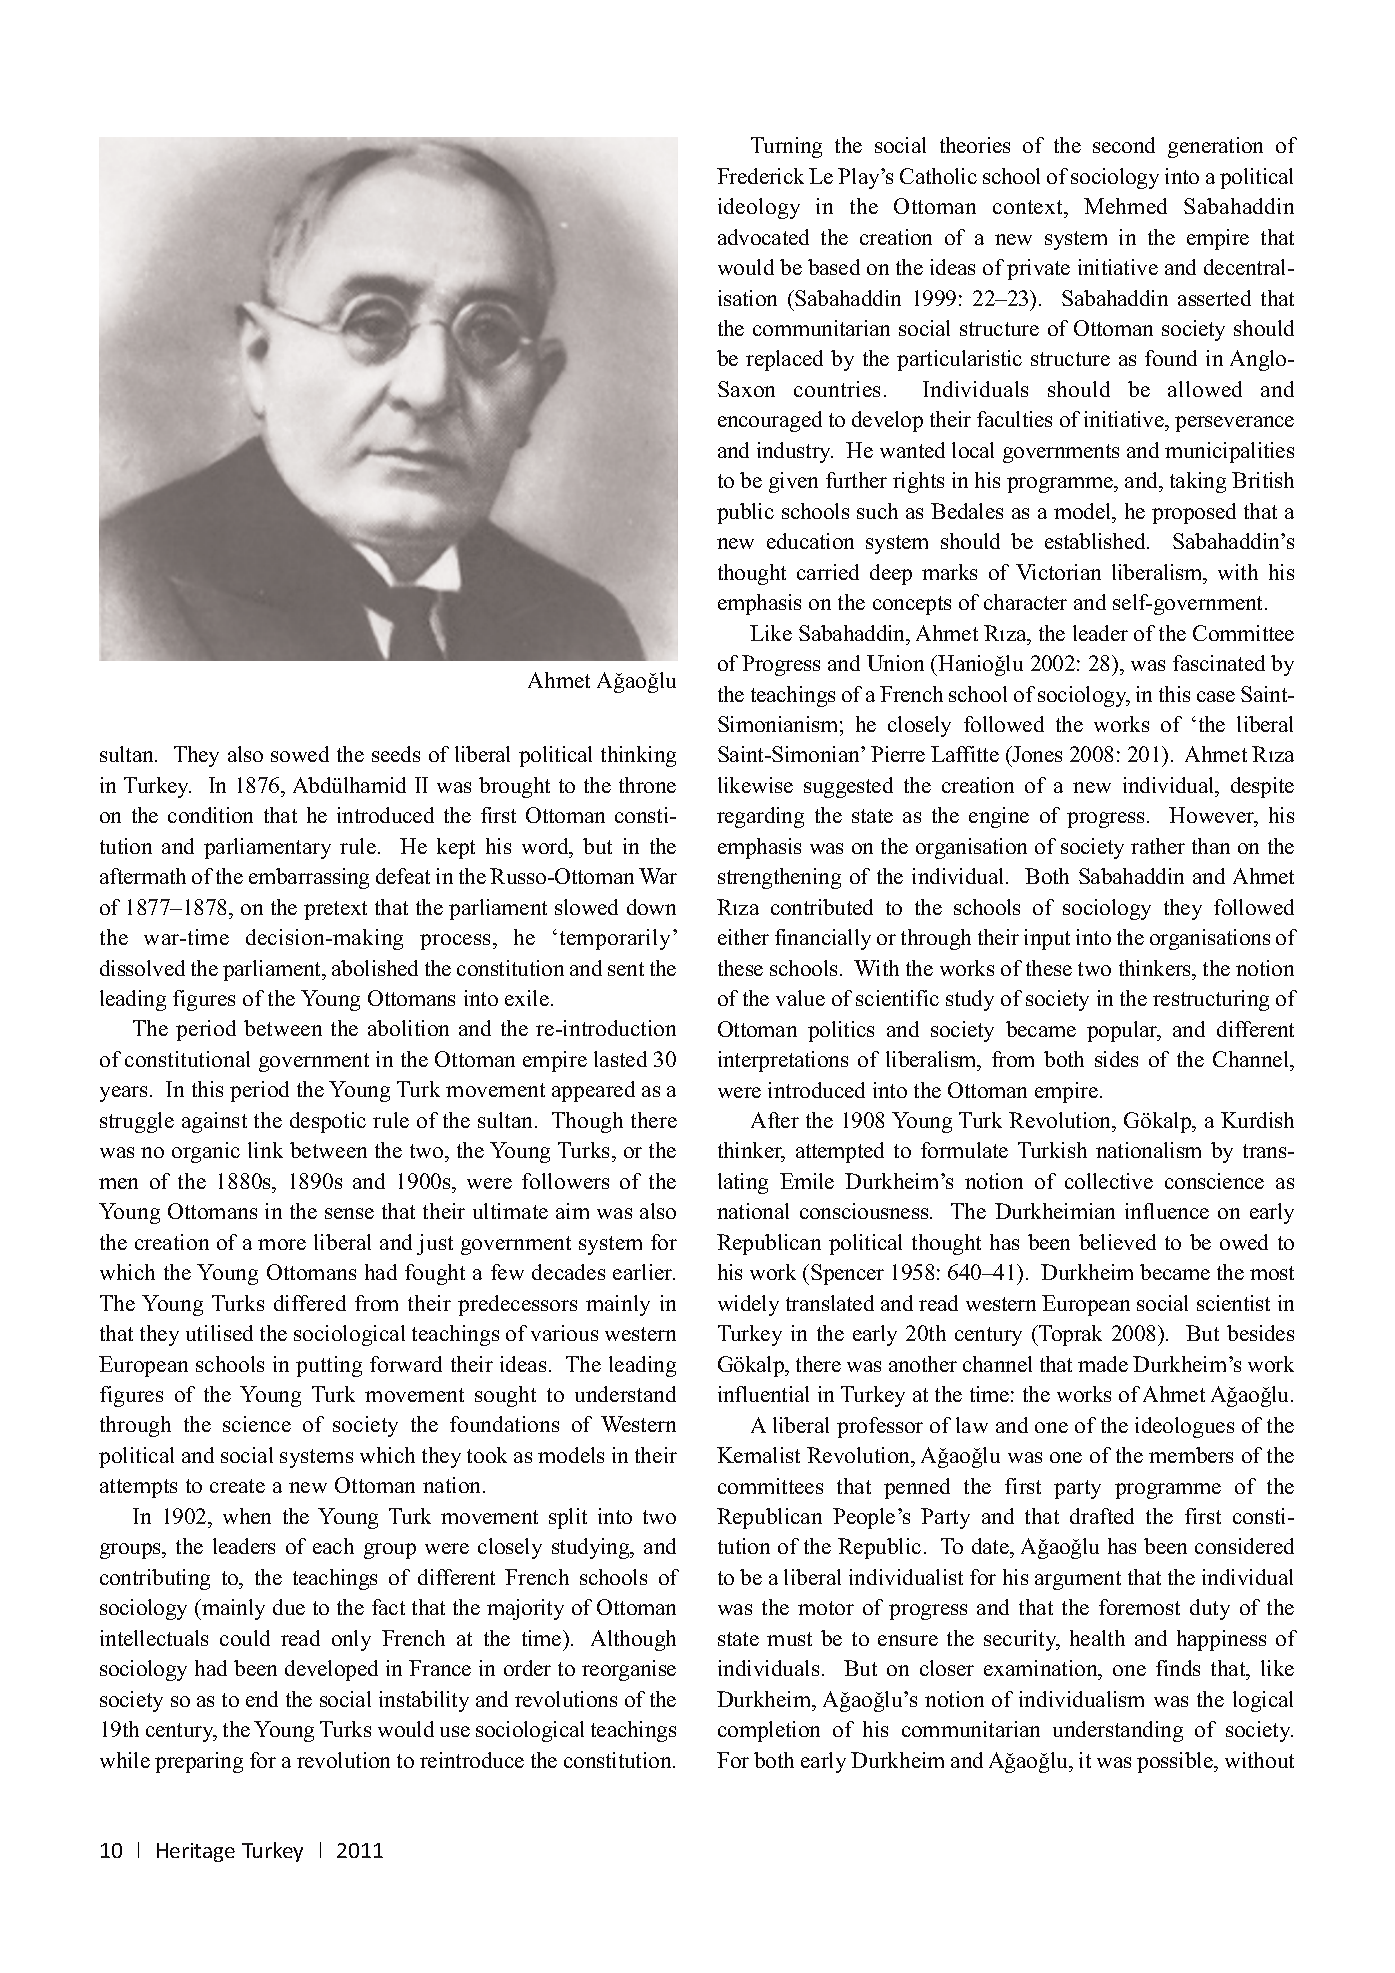  What do you see at coordinates (1123, 1031) in the screenshot?
I see `popular` at bounding box center [1123, 1031].
